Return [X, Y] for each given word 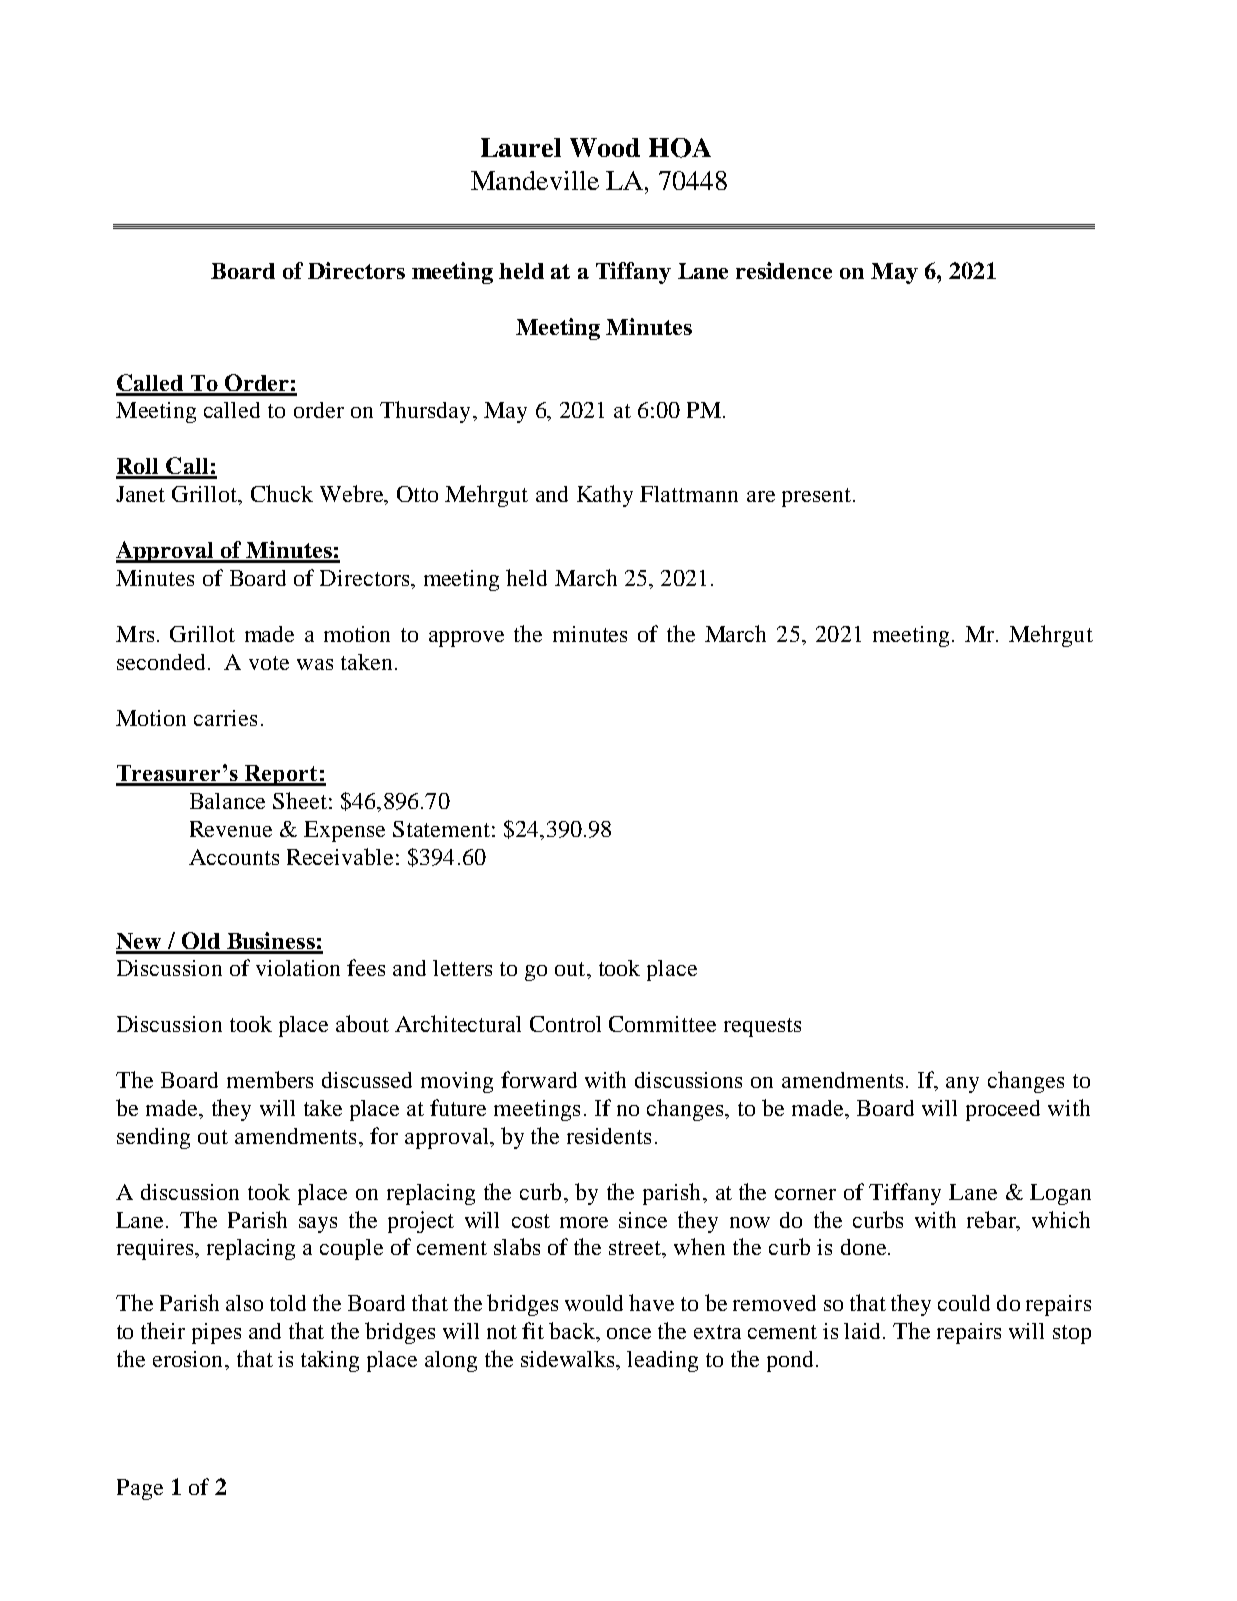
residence [784, 270]
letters [462, 968]
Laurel [521, 147]
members [270, 1079]
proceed [1003, 1110]
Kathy [605, 496]
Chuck [282, 493]
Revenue [231, 829]
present [818, 497]
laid [864, 1331]
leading [662, 1361]
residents [609, 1136]
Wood [605, 147]
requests [762, 1027]
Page [140, 1489]
